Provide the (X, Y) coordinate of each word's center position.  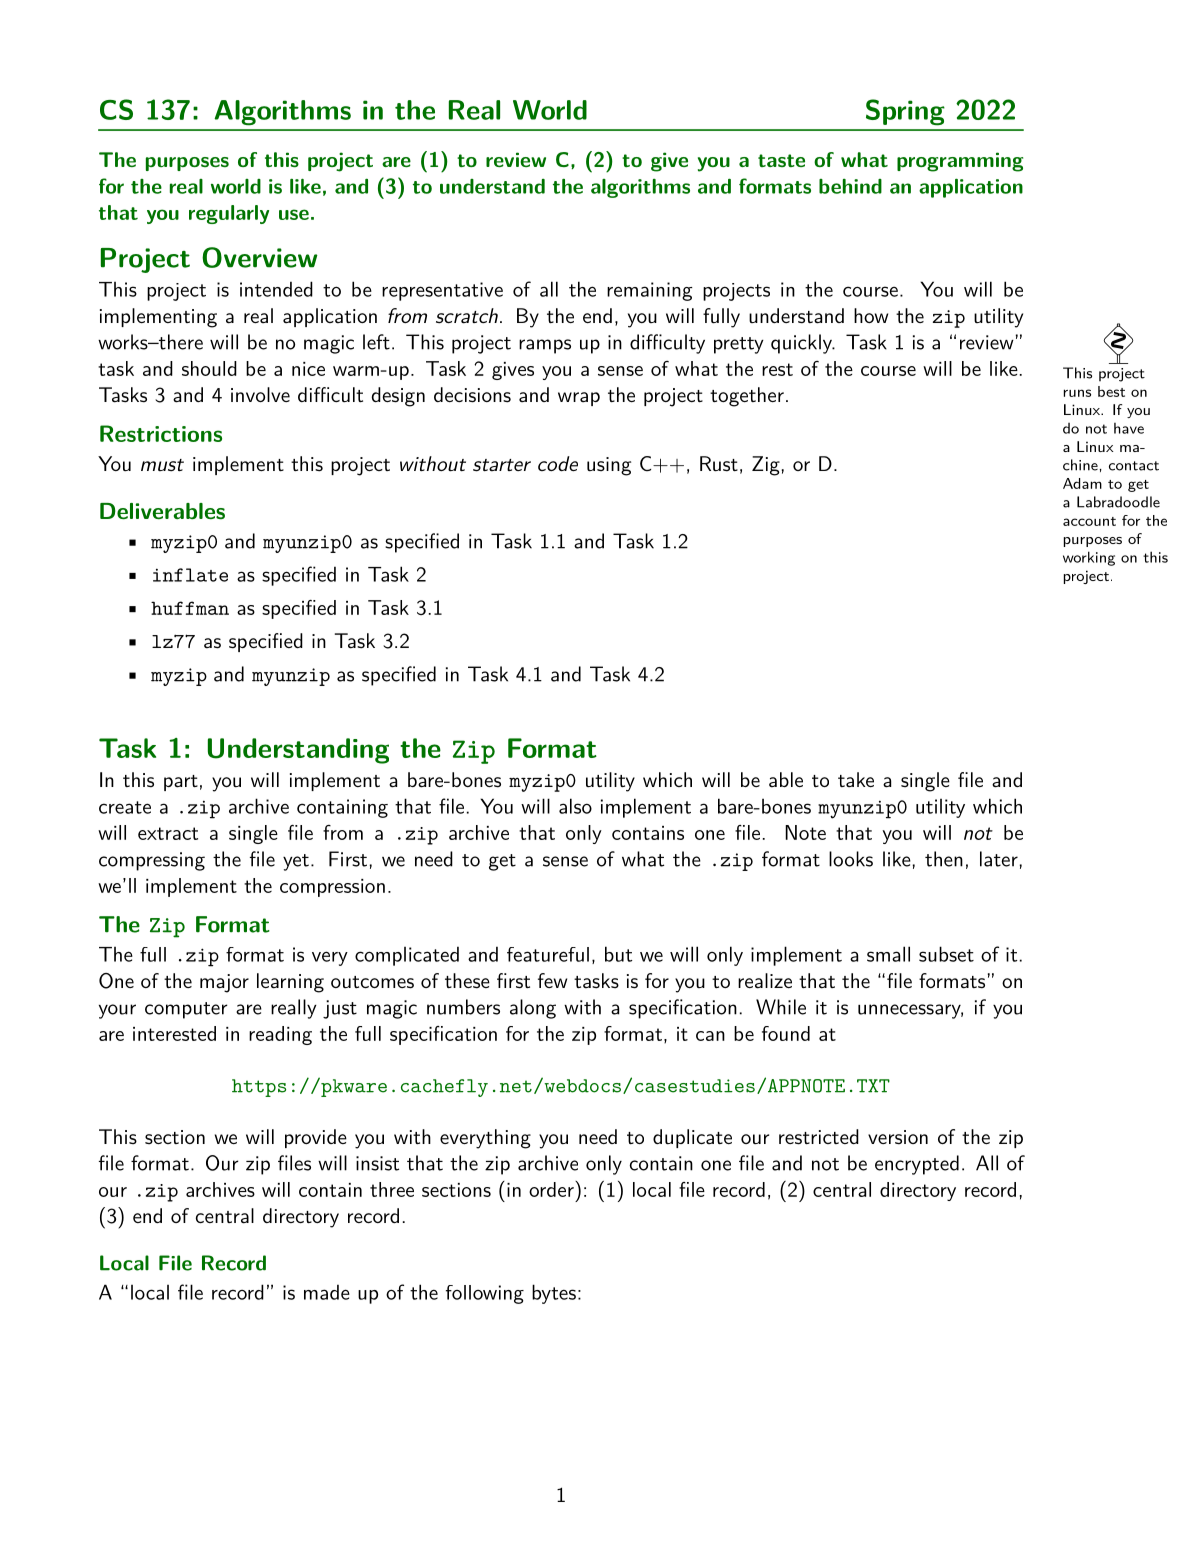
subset (946, 954)
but (618, 954)
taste (781, 160)
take (856, 779)
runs (1077, 393)
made (327, 1292)
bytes (554, 1294)
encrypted (917, 1165)
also (575, 806)
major (224, 983)
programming (960, 162)
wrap (579, 399)
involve (260, 394)
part (181, 783)
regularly (229, 214)
